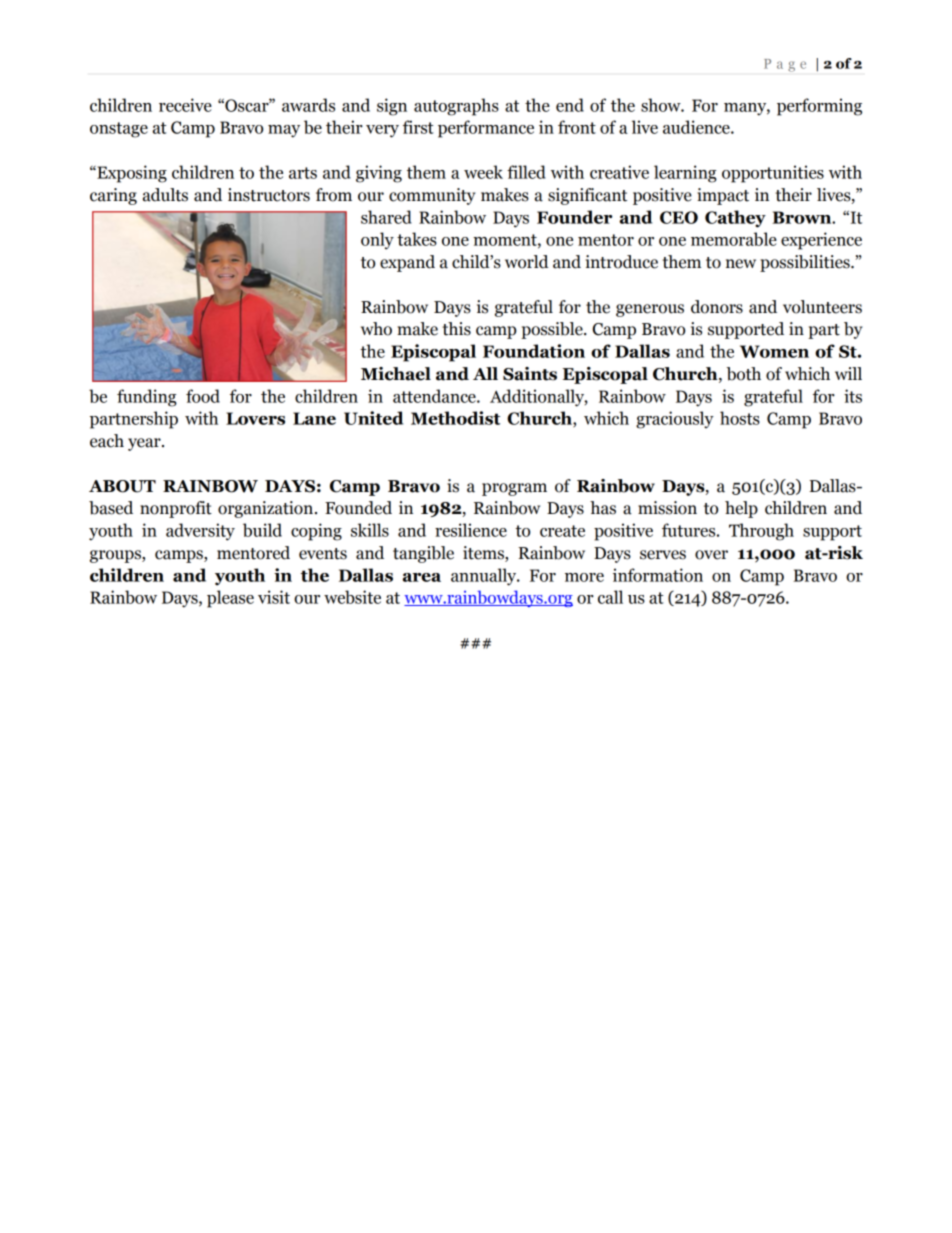 The height and width of the screenshot is (1233, 952). What do you see at coordinates (377, 241) in the screenshot?
I see `only` at bounding box center [377, 241].
